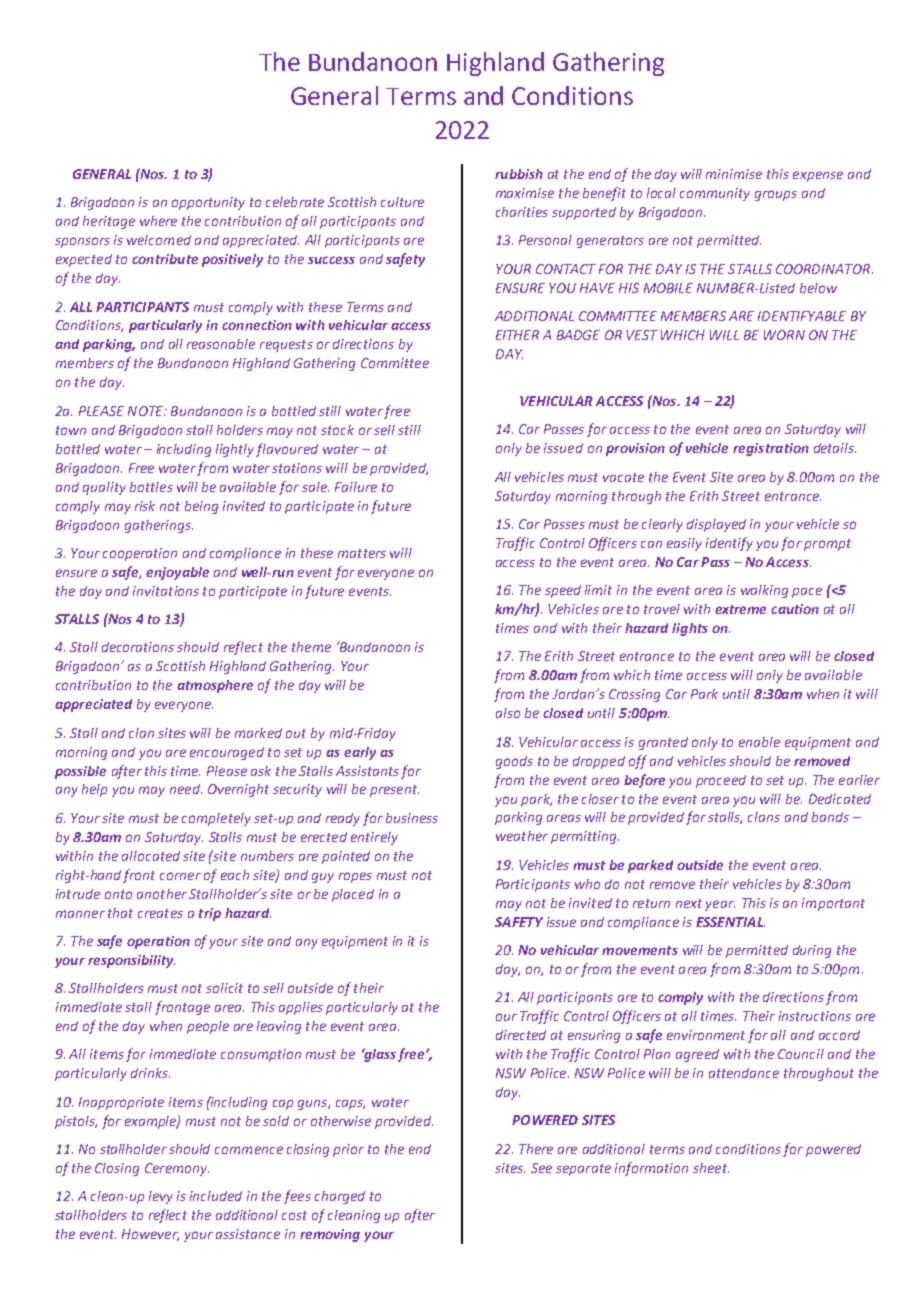 The width and height of the document is (924, 1308). I want to click on groups, so click(776, 195).
